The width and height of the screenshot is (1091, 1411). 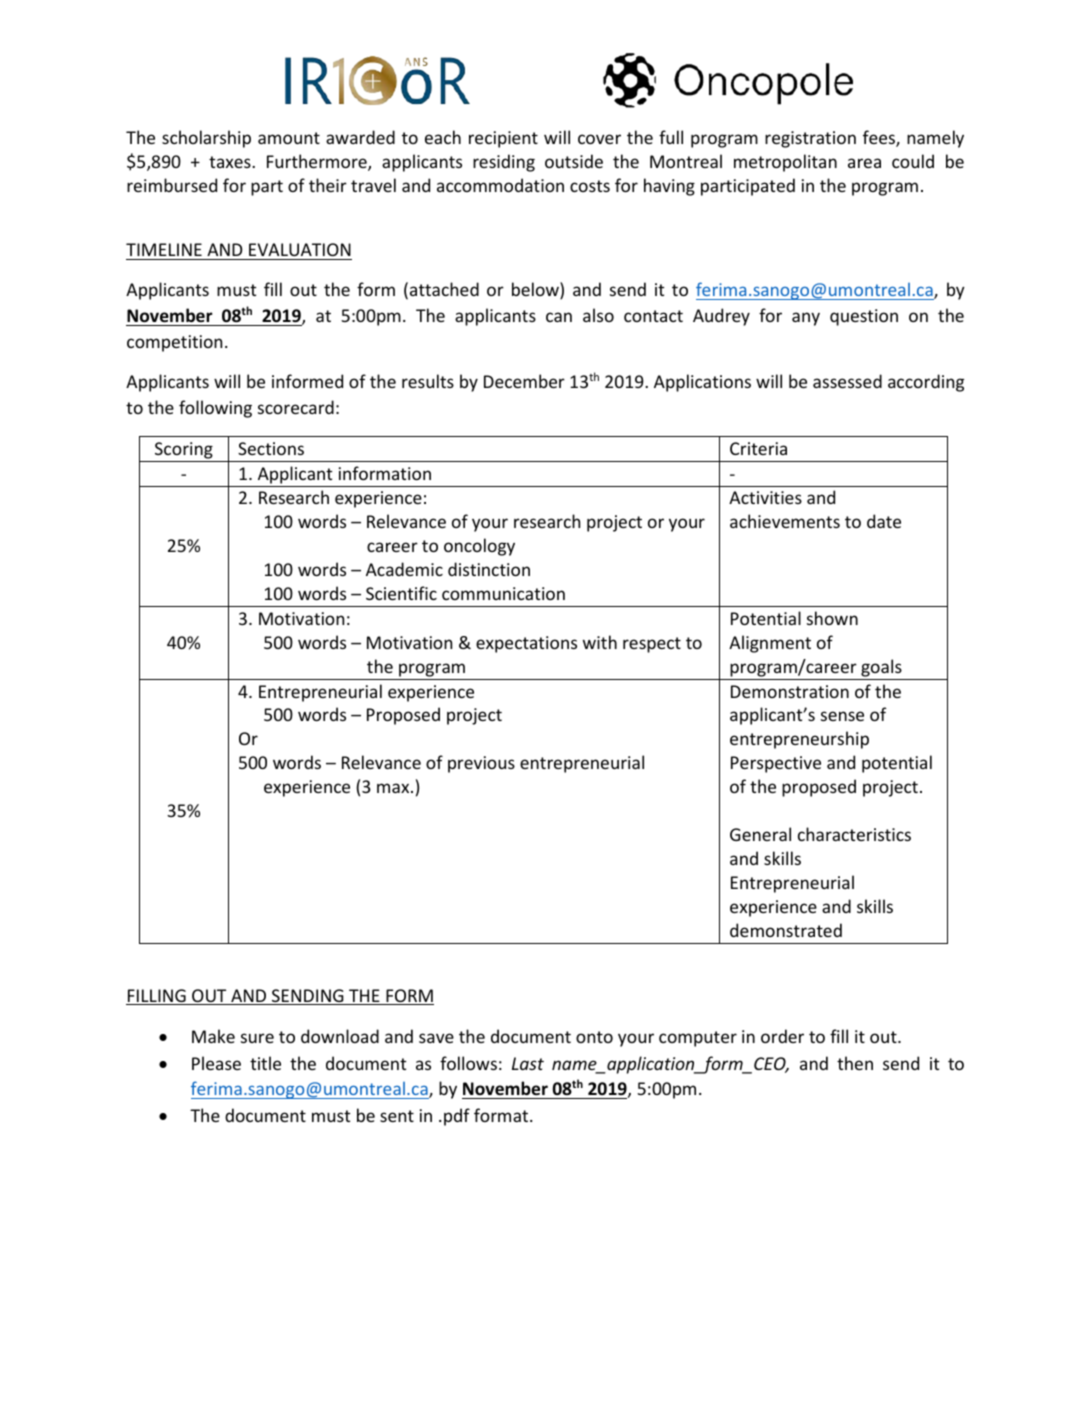 I want to click on title, so click(x=265, y=1063).
